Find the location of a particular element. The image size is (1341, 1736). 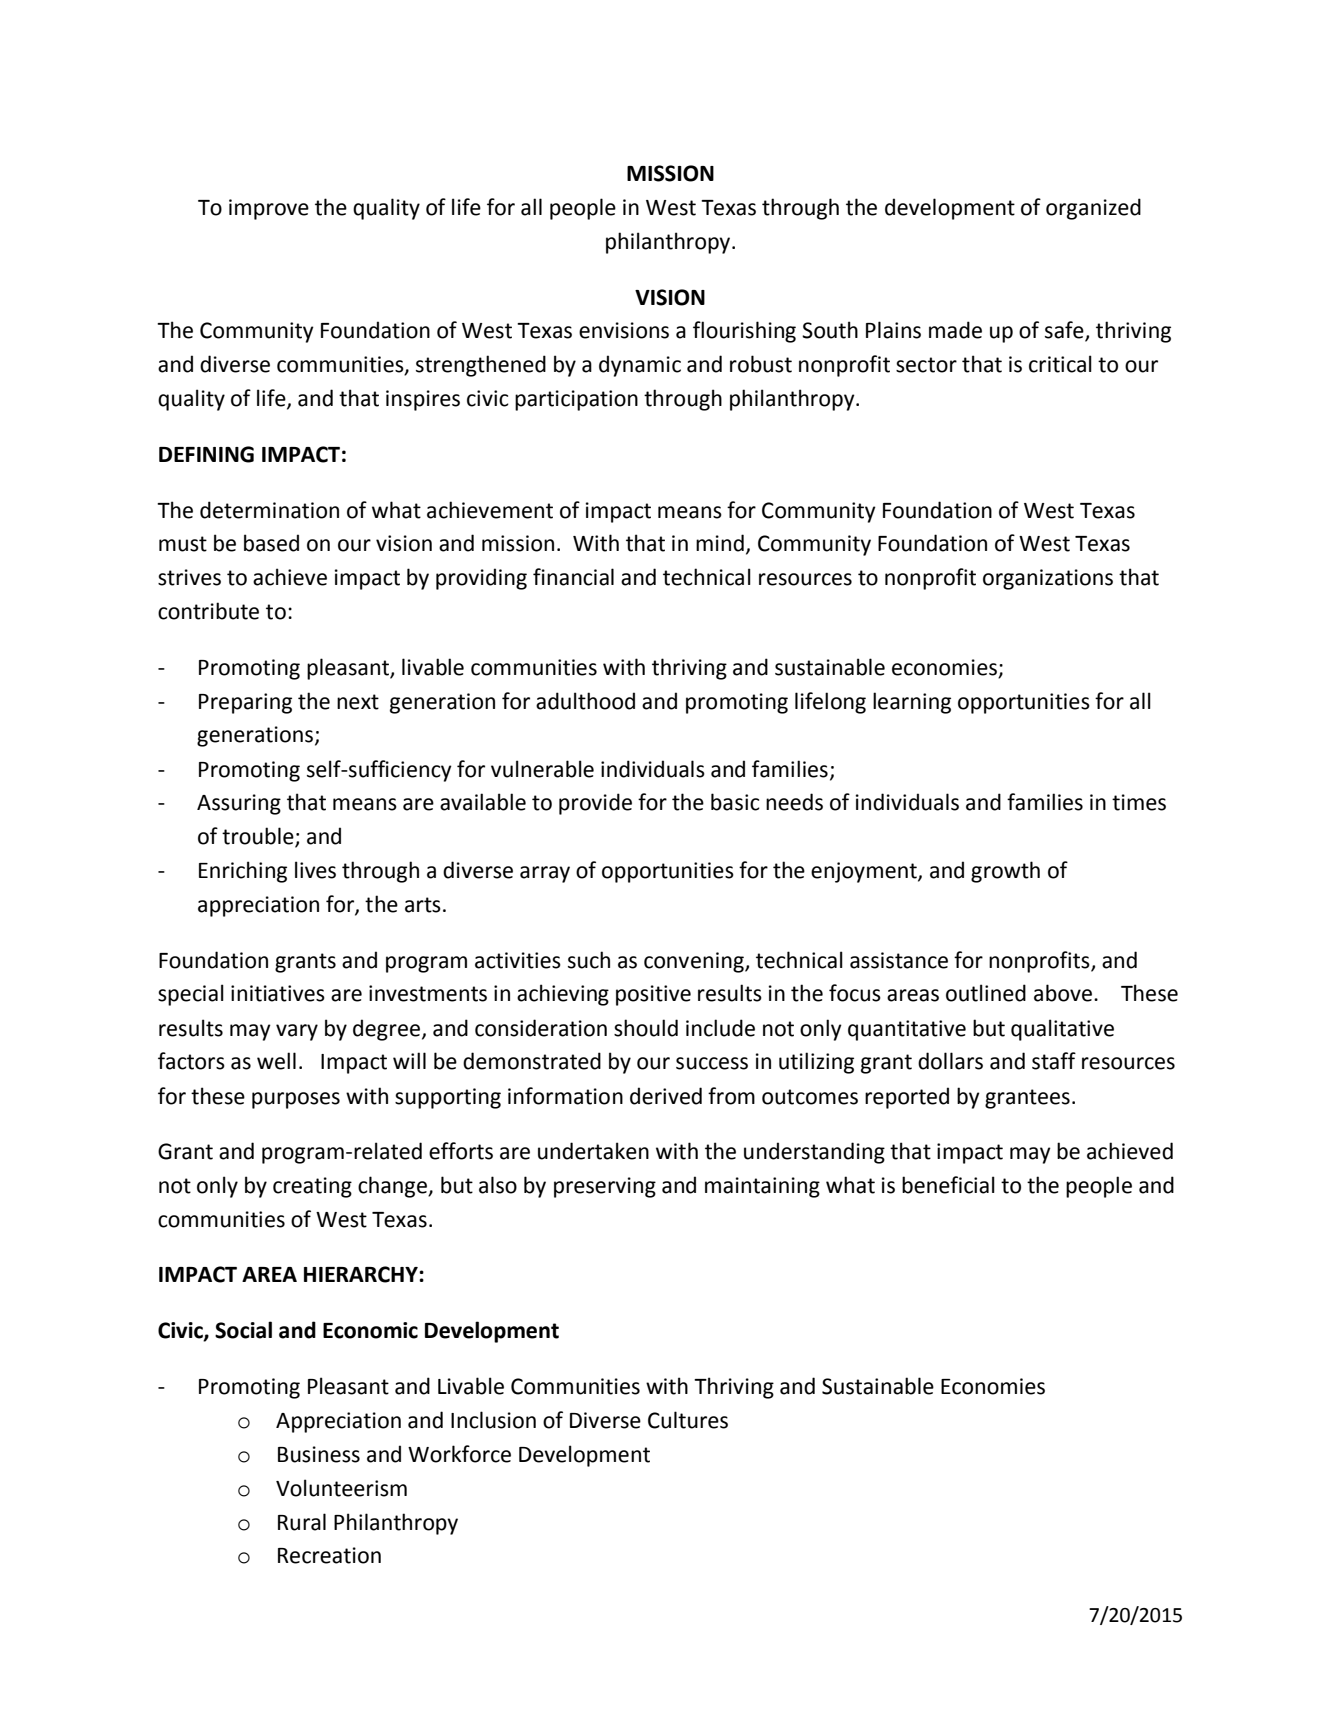

beneficial is located at coordinates (948, 1185).
